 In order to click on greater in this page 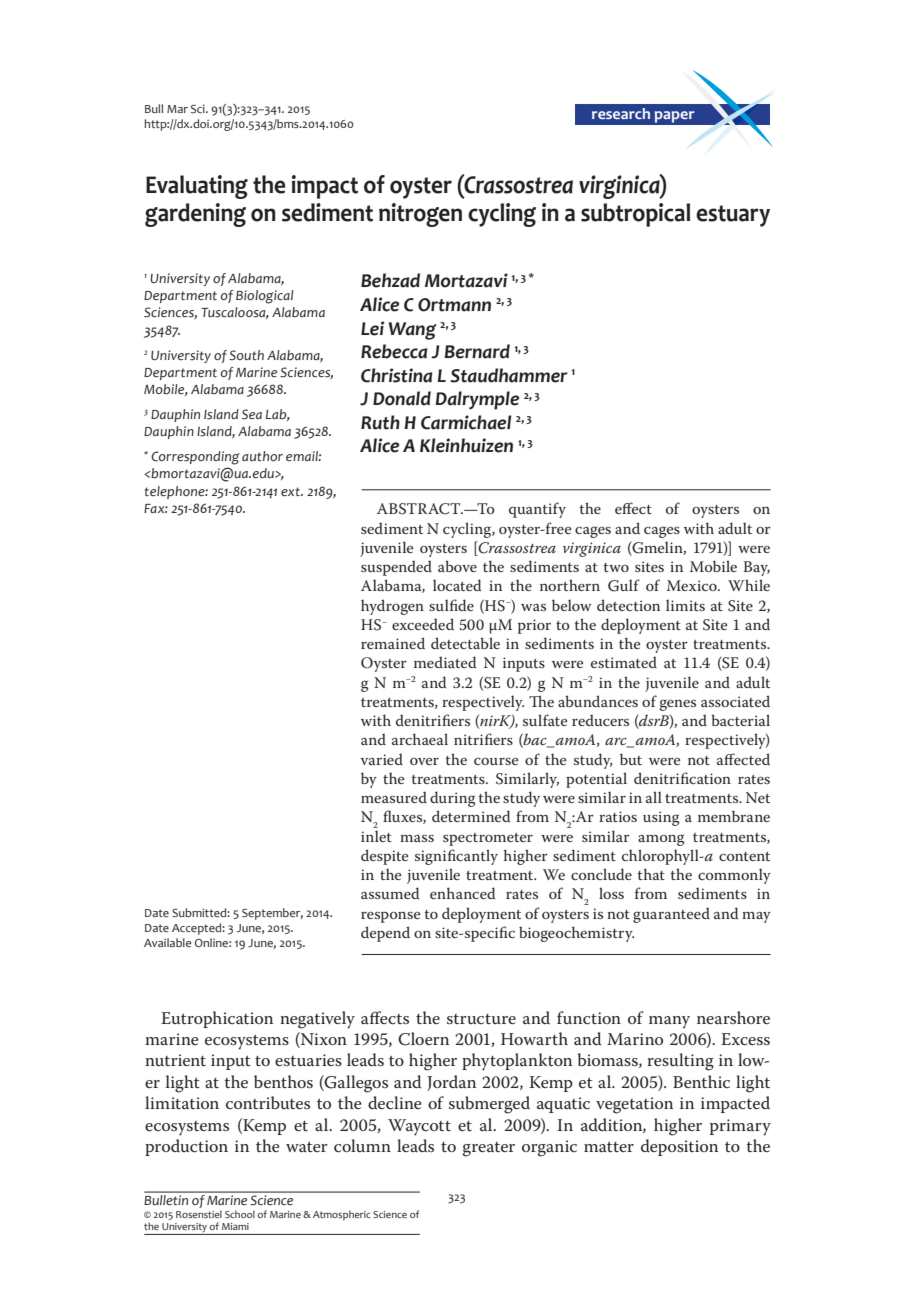, I will do `click(488, 1149)`.
